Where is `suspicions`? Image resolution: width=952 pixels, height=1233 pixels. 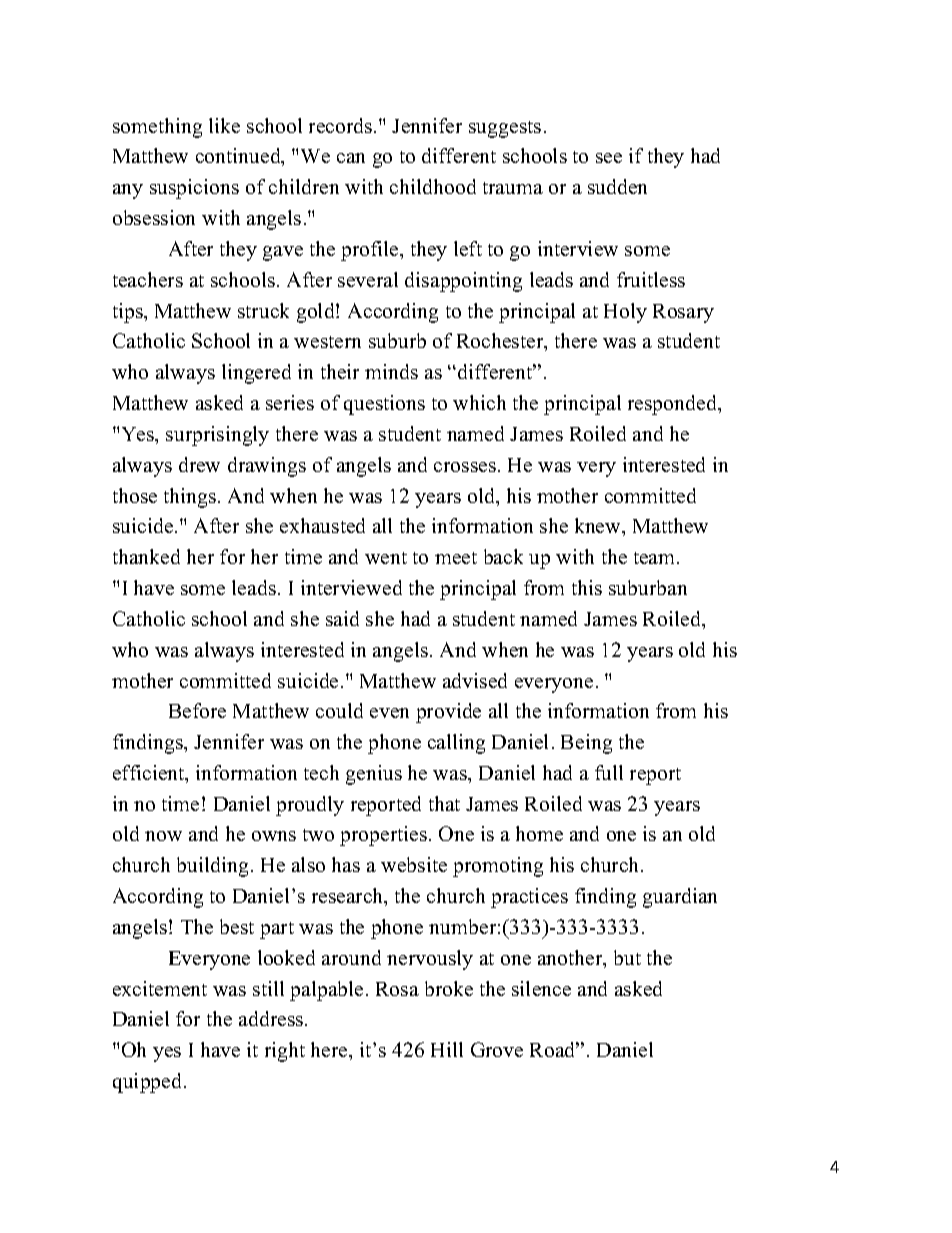
suspicions is located at coordinates (194, 189).
